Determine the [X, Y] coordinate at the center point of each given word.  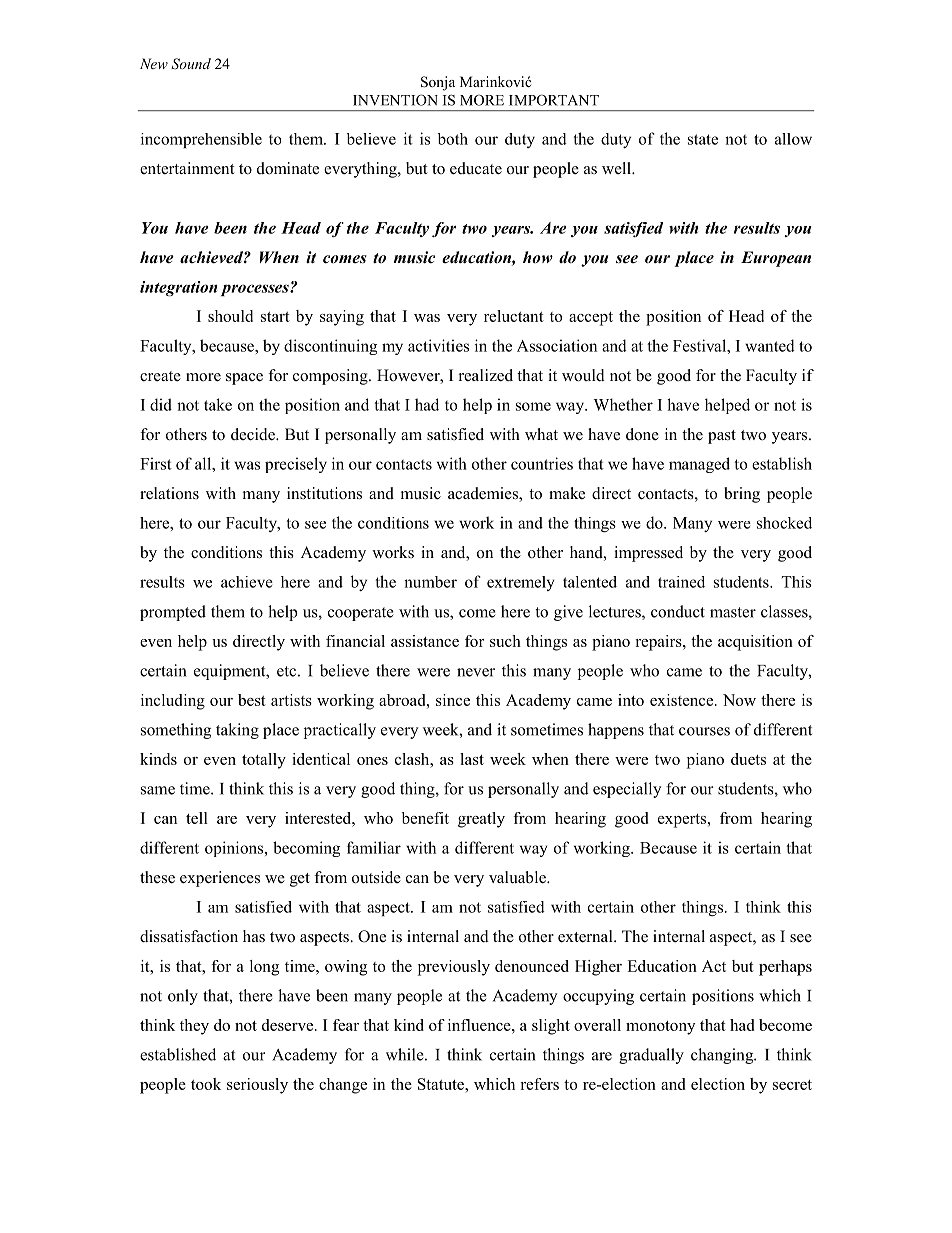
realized [486, 375]
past [722, 437]
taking [237, 731]
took [206, 1084]
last [472, 759]
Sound [191, 64]
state [703, 139]
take [218, 404]
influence [480, 1025]
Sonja [438, 83]
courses [704, 731]
